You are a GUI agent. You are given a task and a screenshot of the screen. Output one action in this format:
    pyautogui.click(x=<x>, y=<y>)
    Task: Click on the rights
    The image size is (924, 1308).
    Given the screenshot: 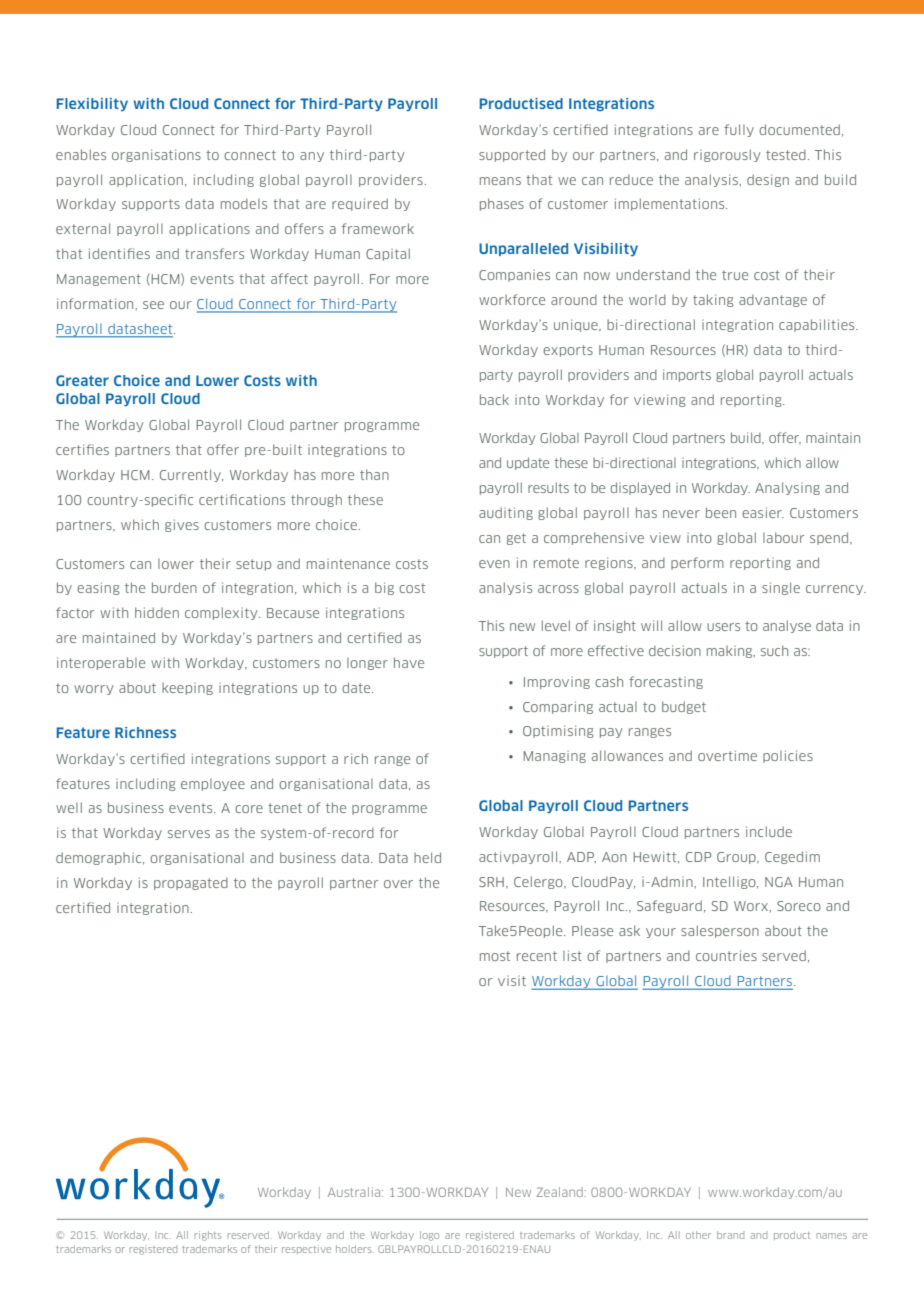 What is the action you would take?
    pyautogui.click(x=207, y=1236)
